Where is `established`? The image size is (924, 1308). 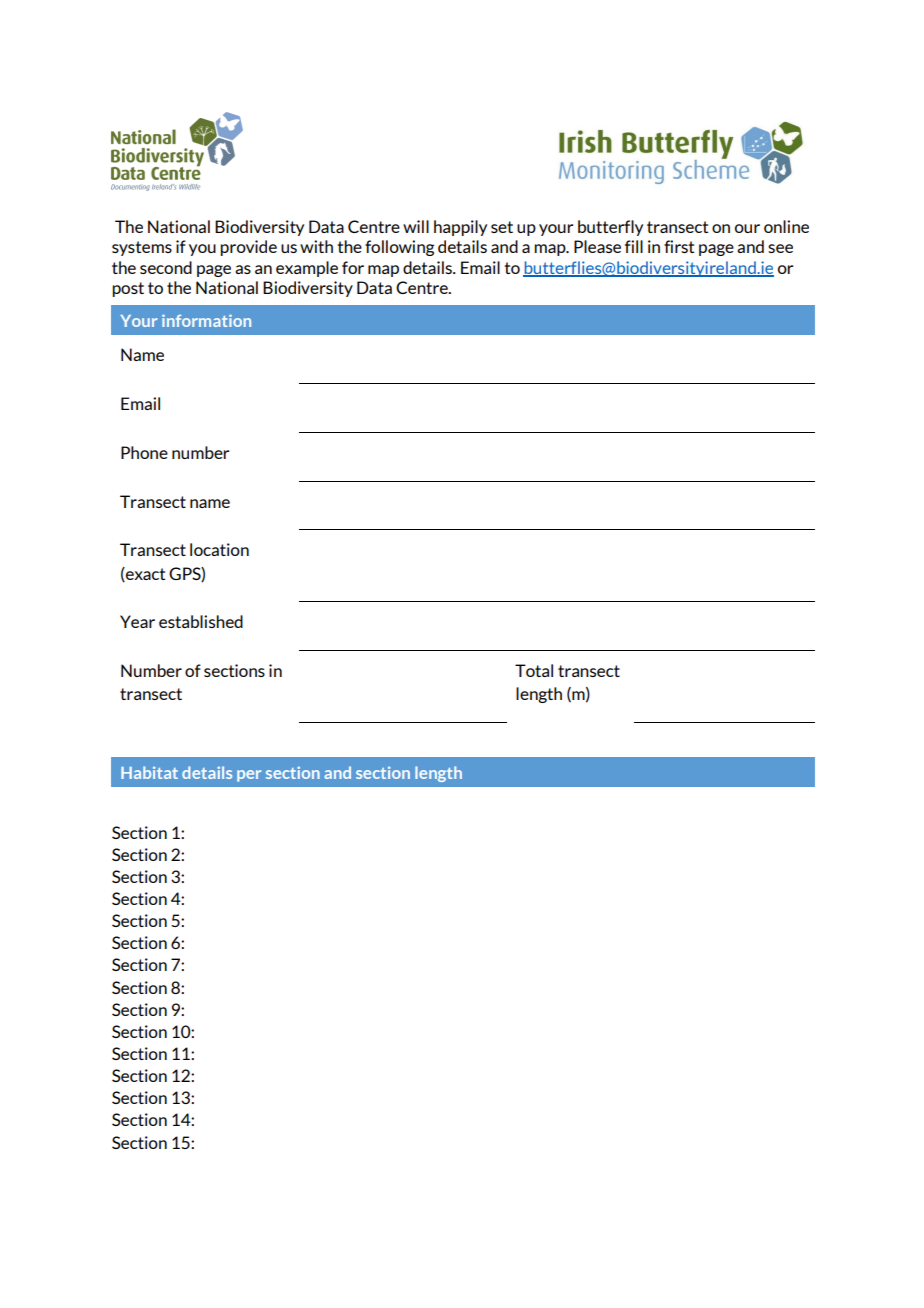
established is located at coordinates (201, 621).
